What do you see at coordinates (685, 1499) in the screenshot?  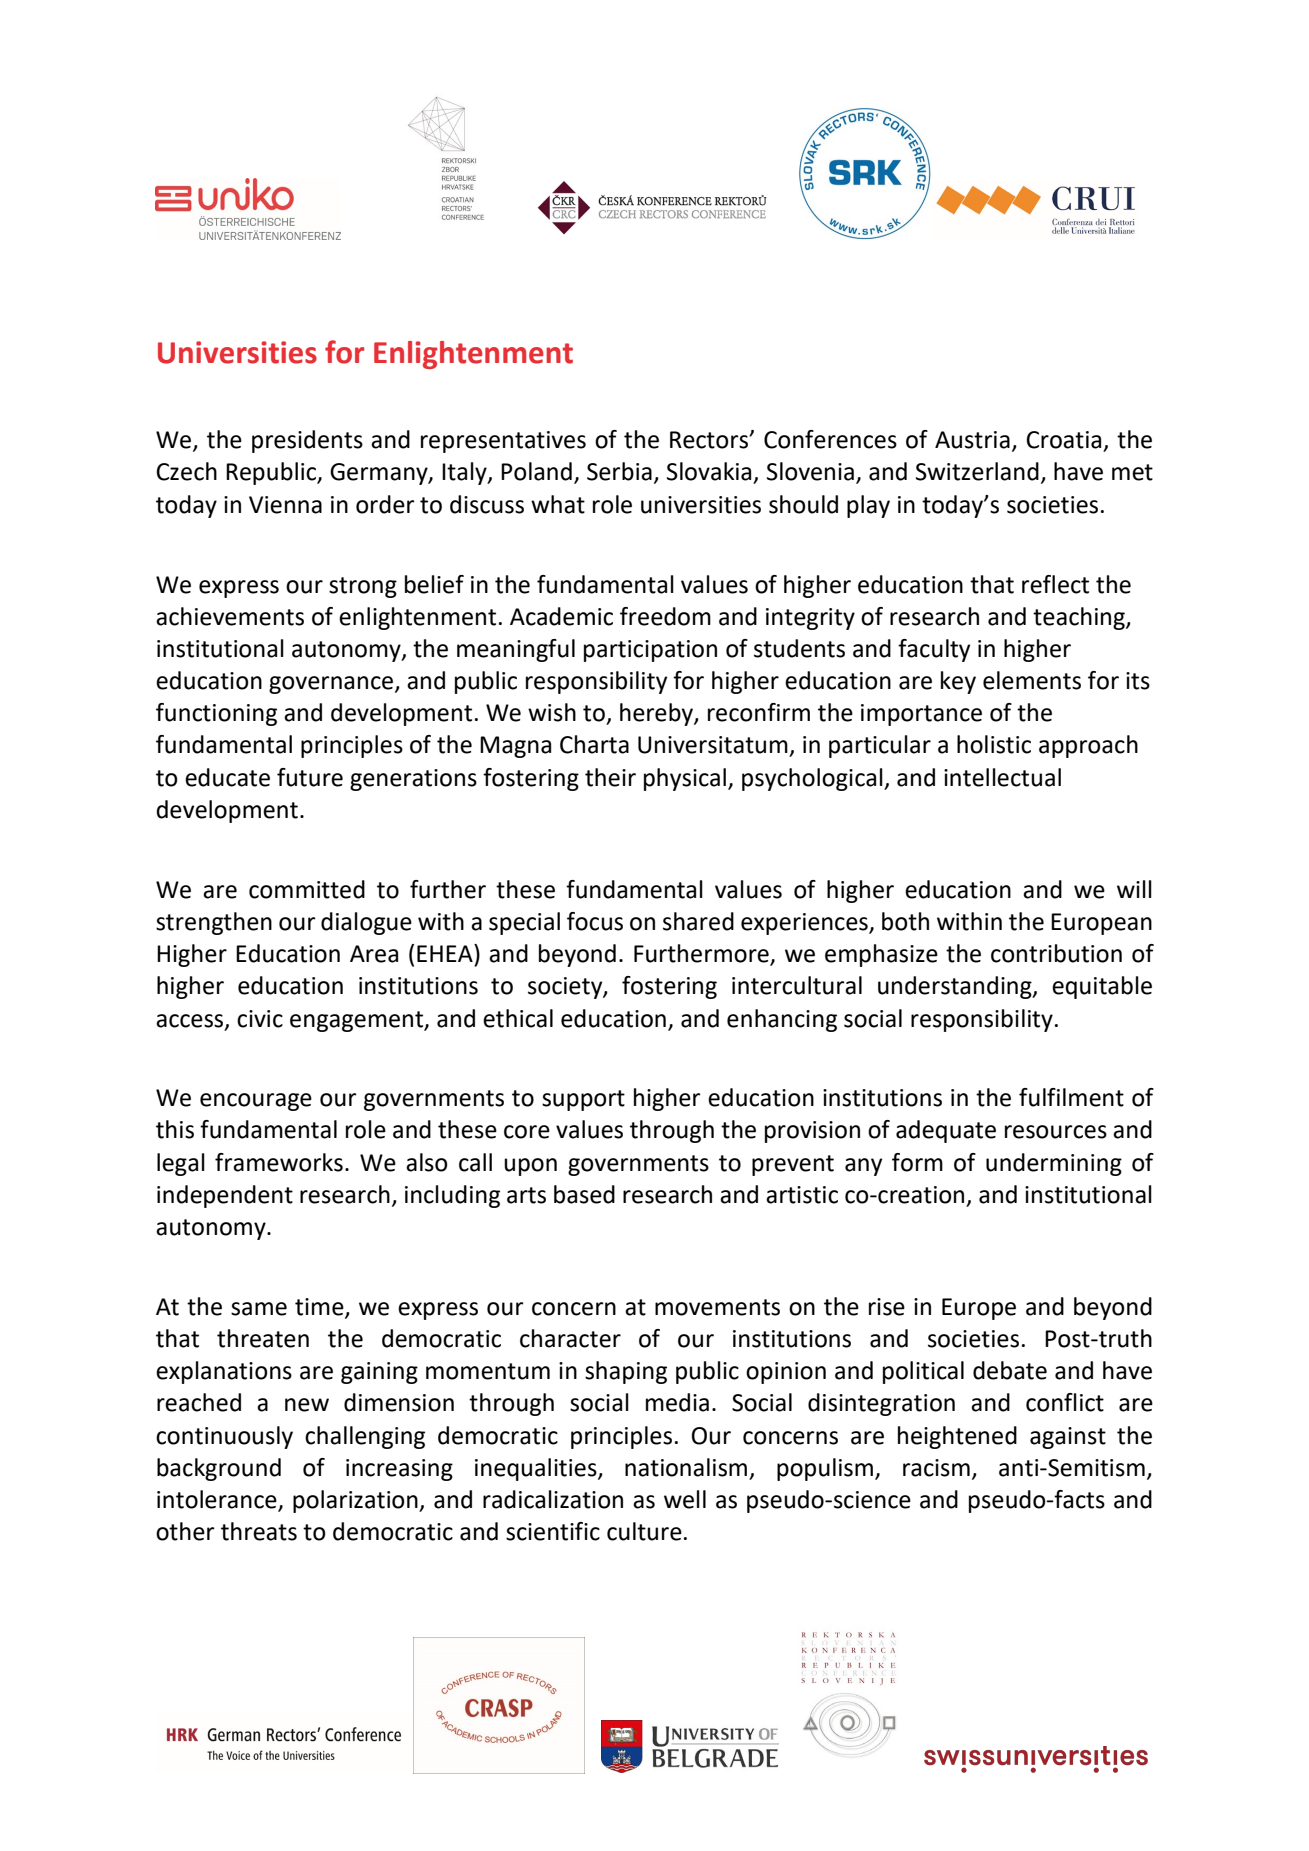 I see `well` at bounding box center [685, 1499].
